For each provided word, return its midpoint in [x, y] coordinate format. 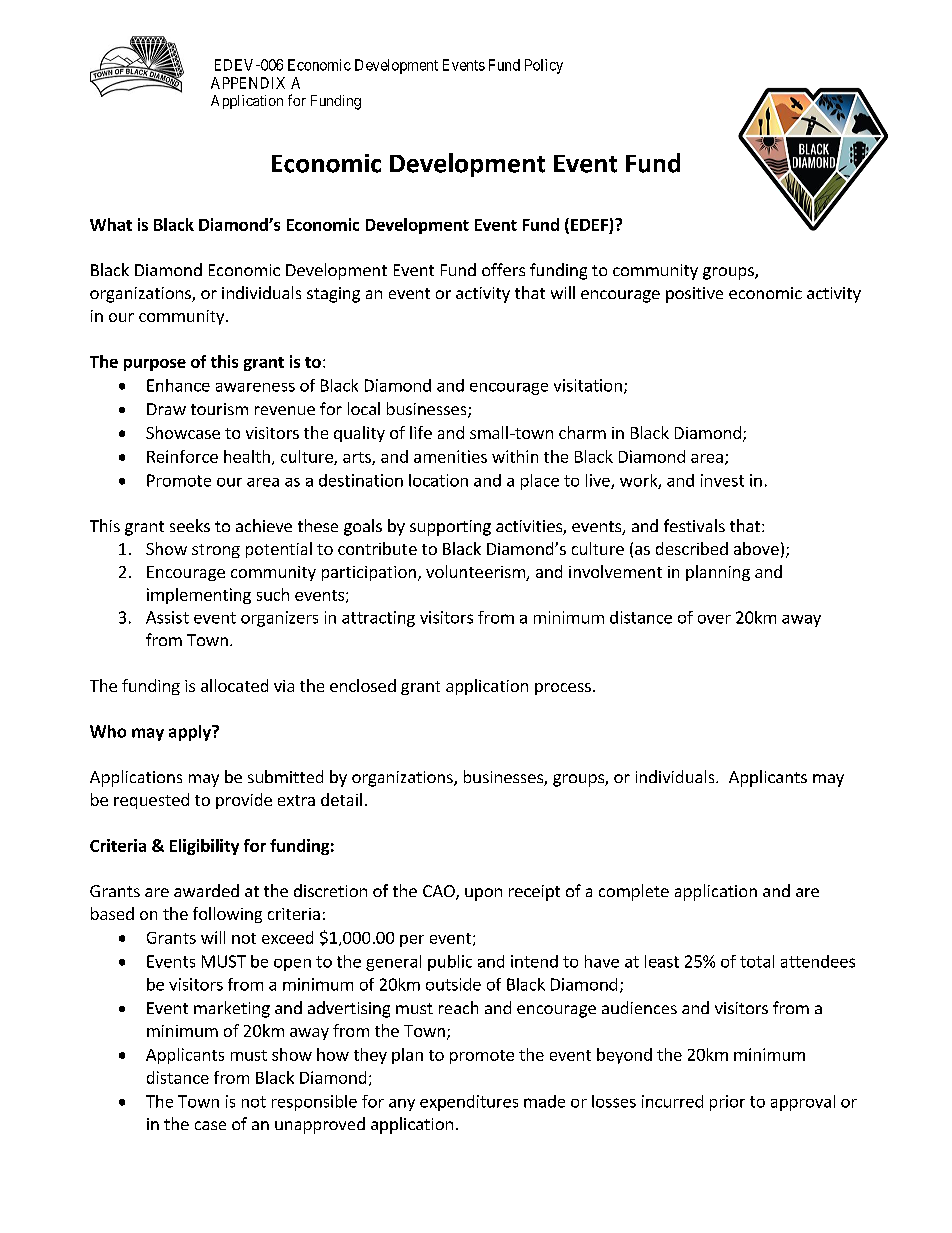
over [714, 619]
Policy [544, 66]
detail [341, 799]
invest [722, 480]
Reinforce [182, 456]
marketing [232, 1009]
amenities [450, 456]
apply [191, 733]
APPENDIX [248, 83]
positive [694, 295]
